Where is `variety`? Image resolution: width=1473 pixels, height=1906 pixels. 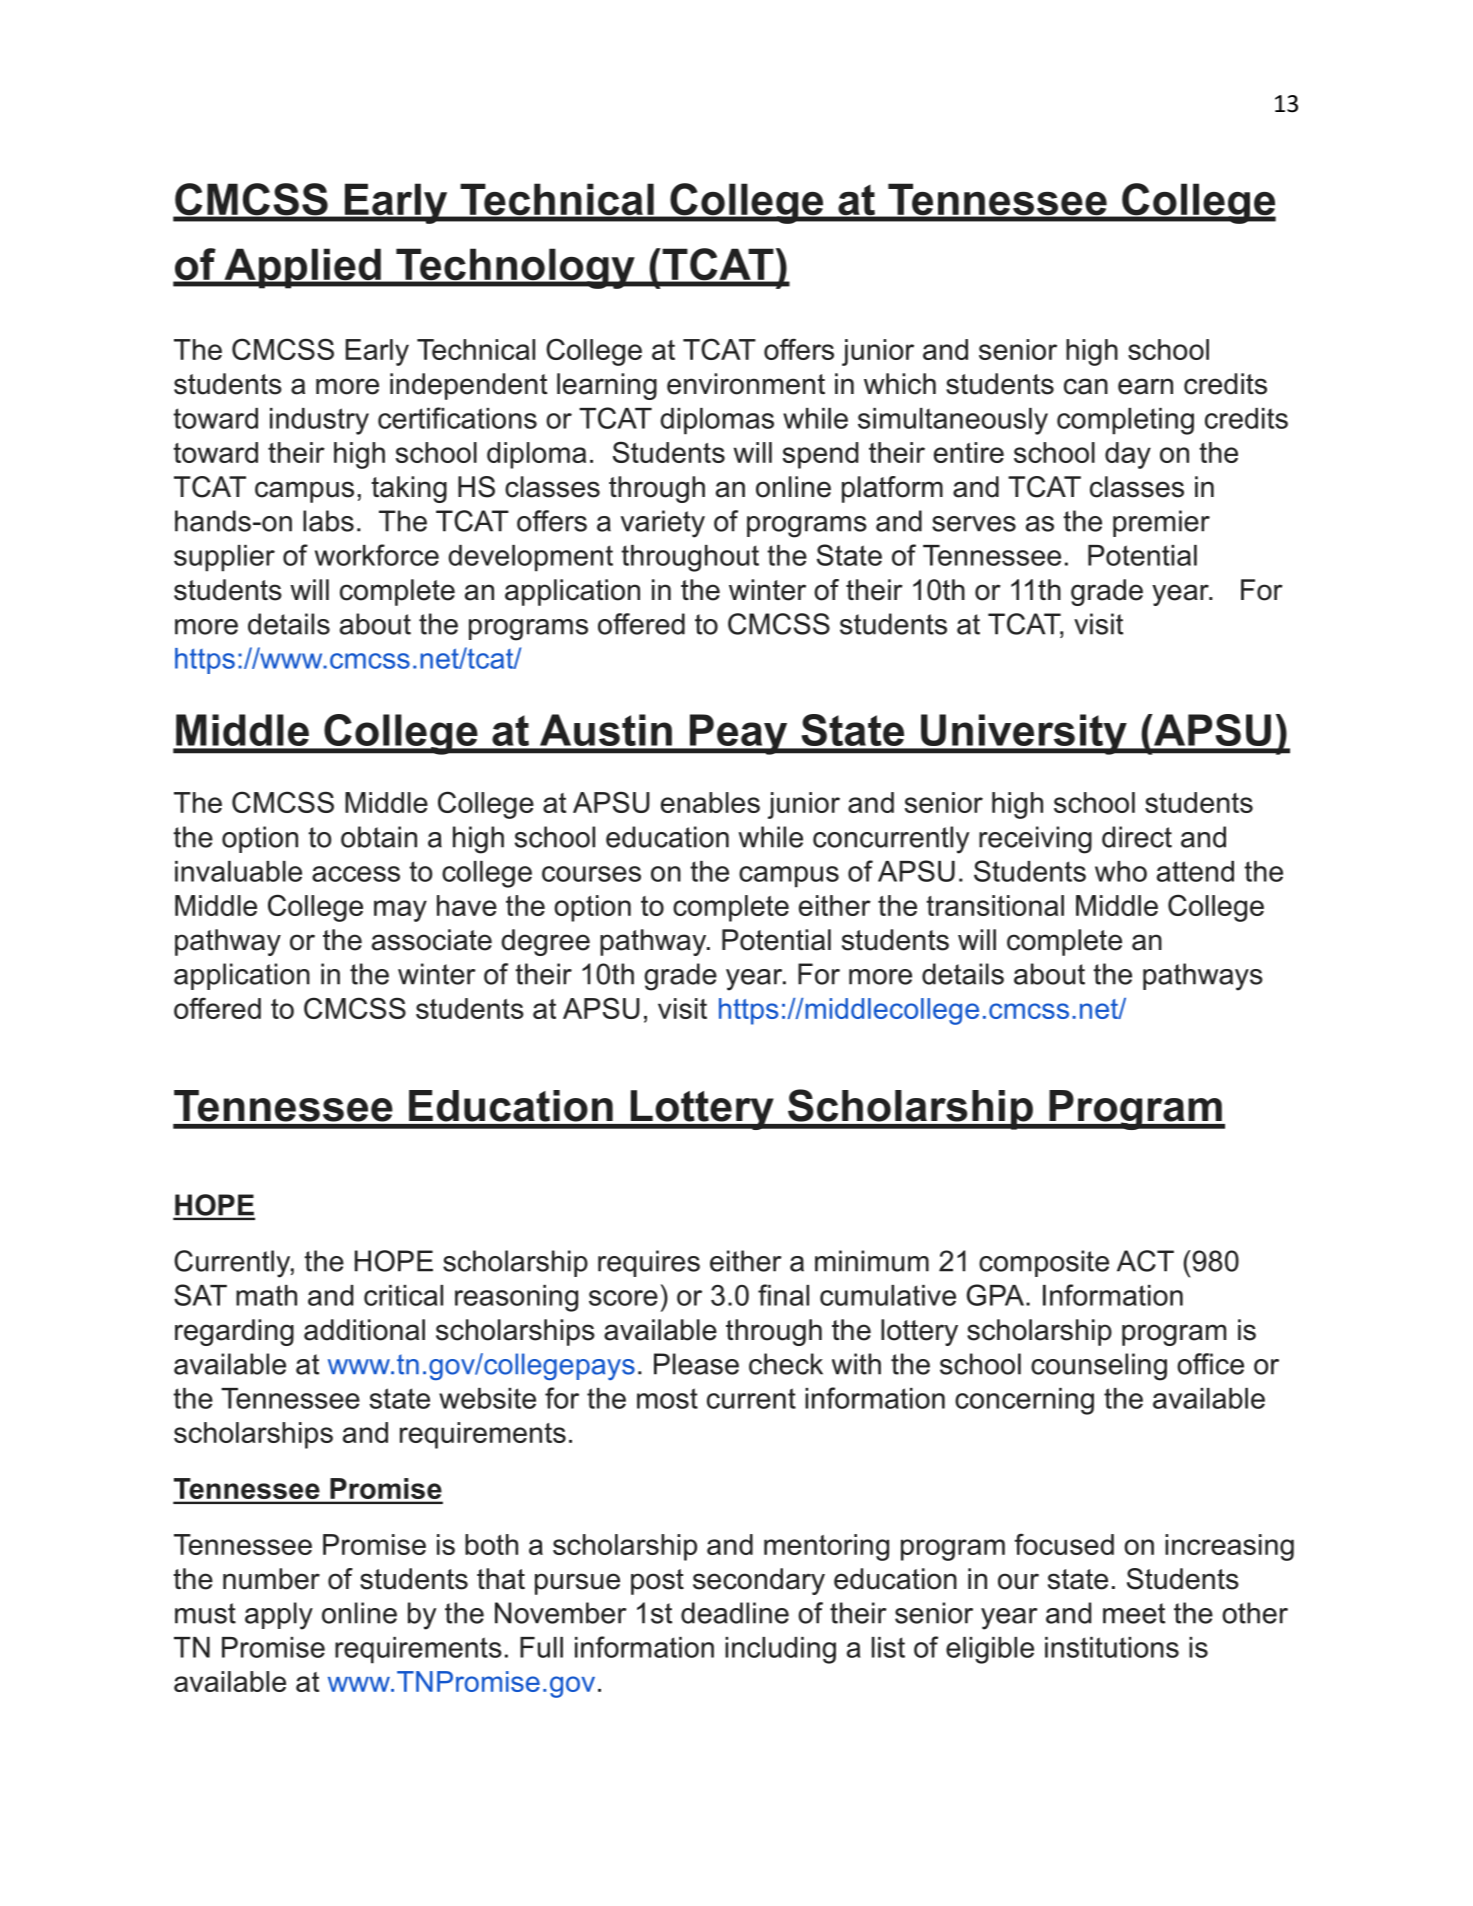 variety is located at coordinates (663, 524).
